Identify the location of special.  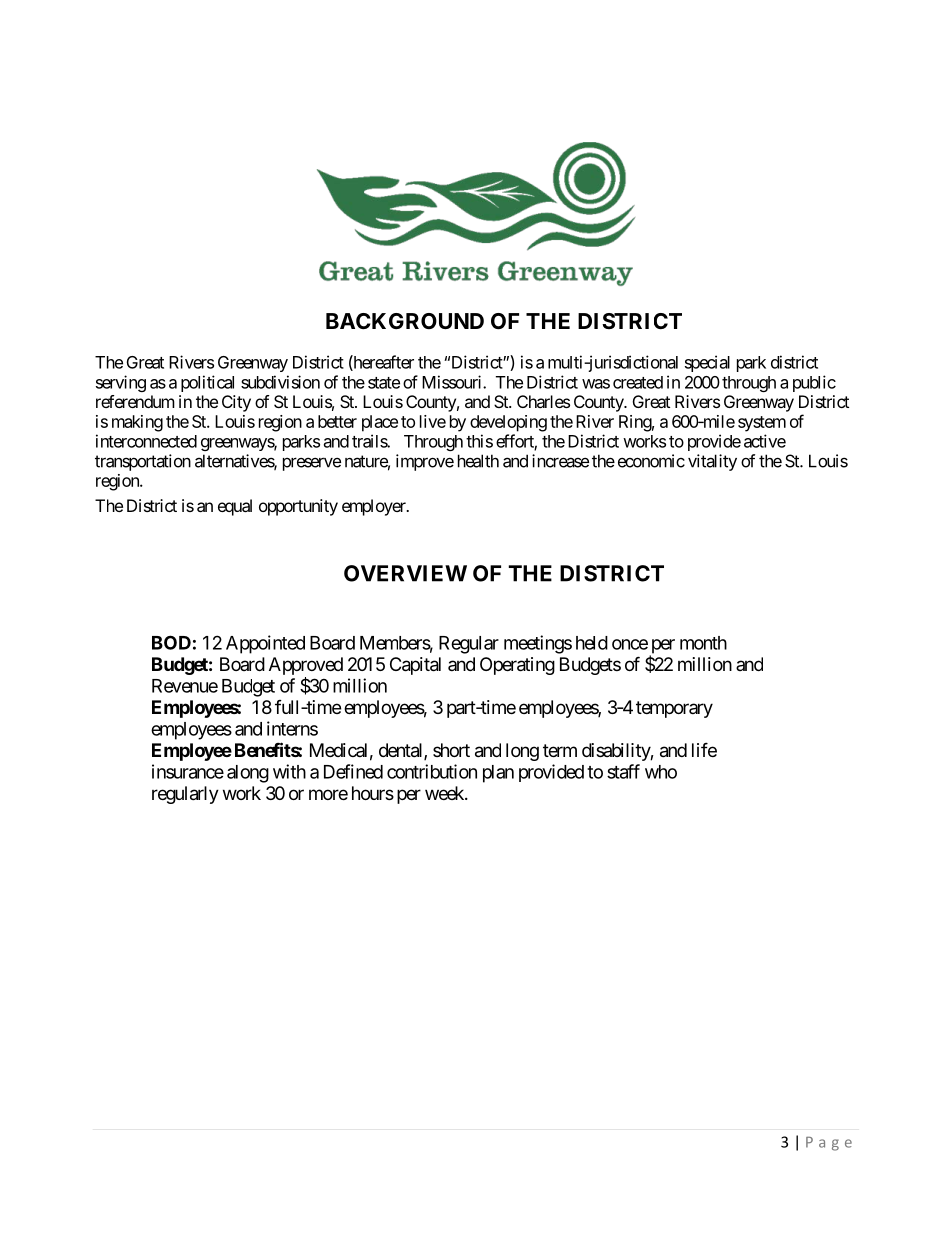
(707, 363).
